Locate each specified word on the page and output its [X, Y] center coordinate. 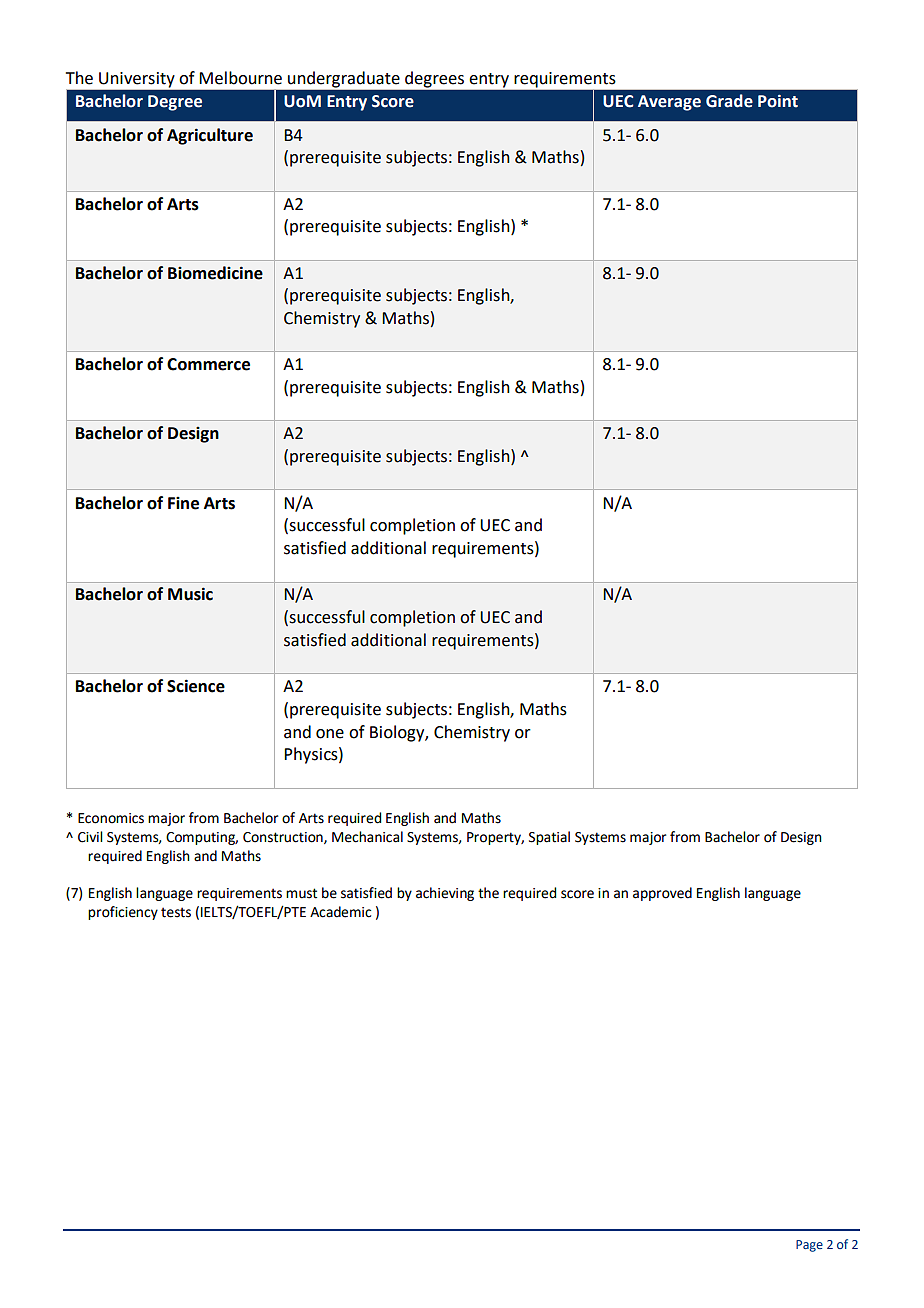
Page [809, 1246]
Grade [729, 101]
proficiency [123, 913]
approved [662, 894]
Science [196, 686]
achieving [445, 894]
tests [176, 912]
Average [669, 103]
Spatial [549, 838]
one [330, 734]
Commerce [208, 364]
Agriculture [210, 136]
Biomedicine [215, 273]
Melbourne [240, 78]
